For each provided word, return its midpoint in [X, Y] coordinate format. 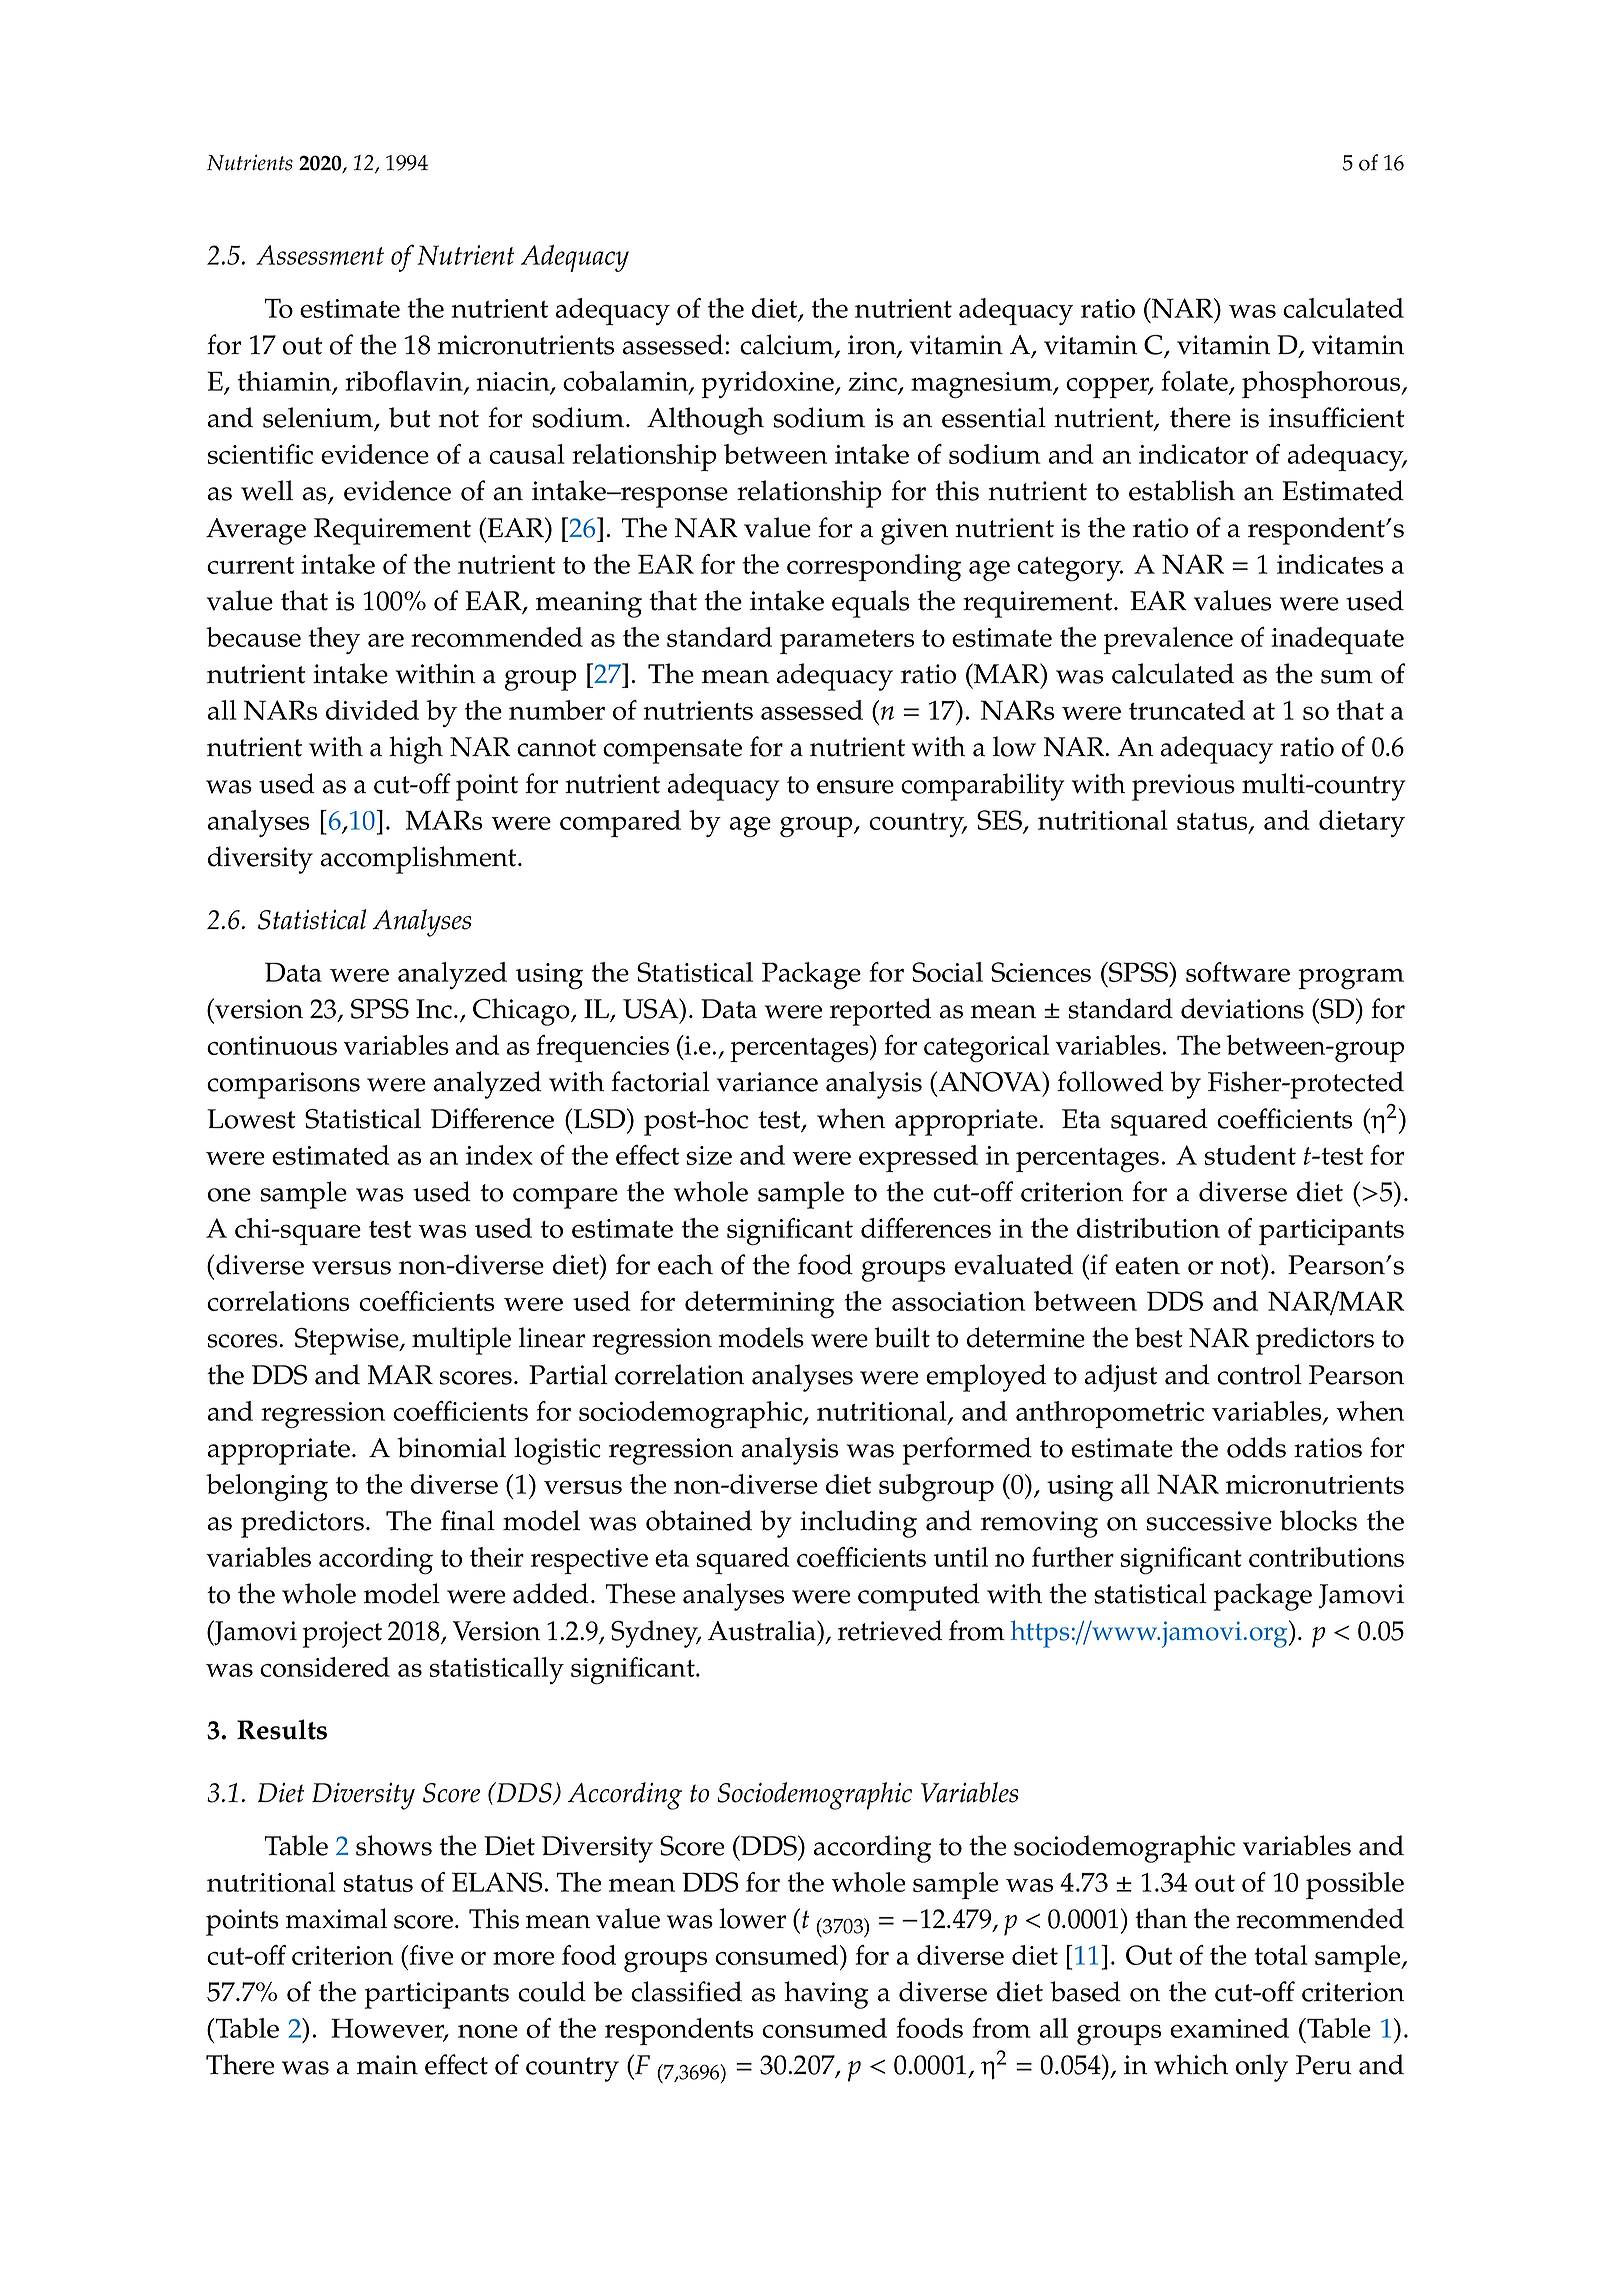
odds [1256, 1447]
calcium [788, 345]
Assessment [320, 255]
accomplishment [420, 860]
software [1238, 972]
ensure [855, 787]
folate [1196, 382]
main [387, 2065]
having [826, 1995]
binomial [451, 1447]
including [858, 1524]
